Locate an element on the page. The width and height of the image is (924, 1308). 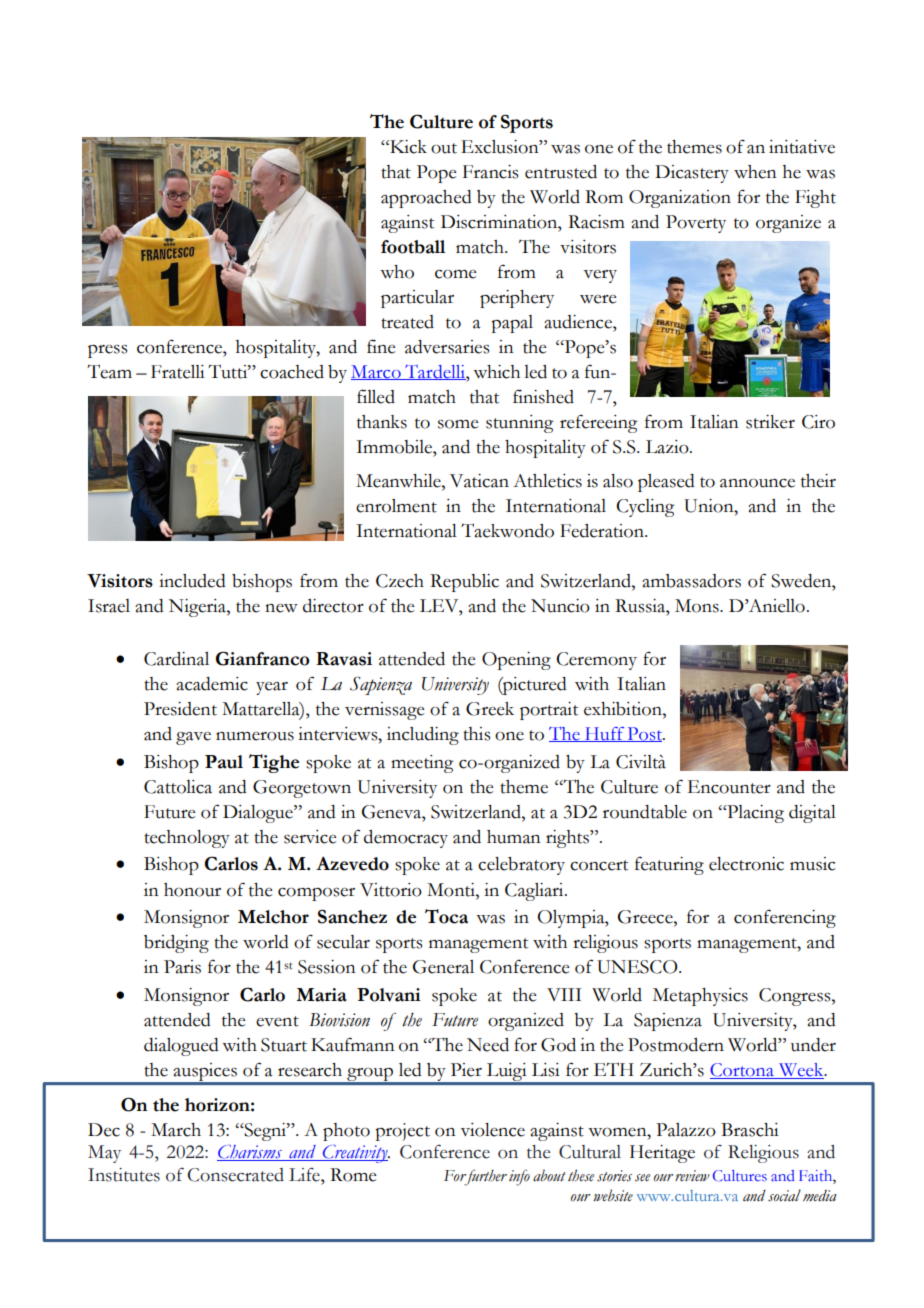
technology is located at coordinates (187, 839).
